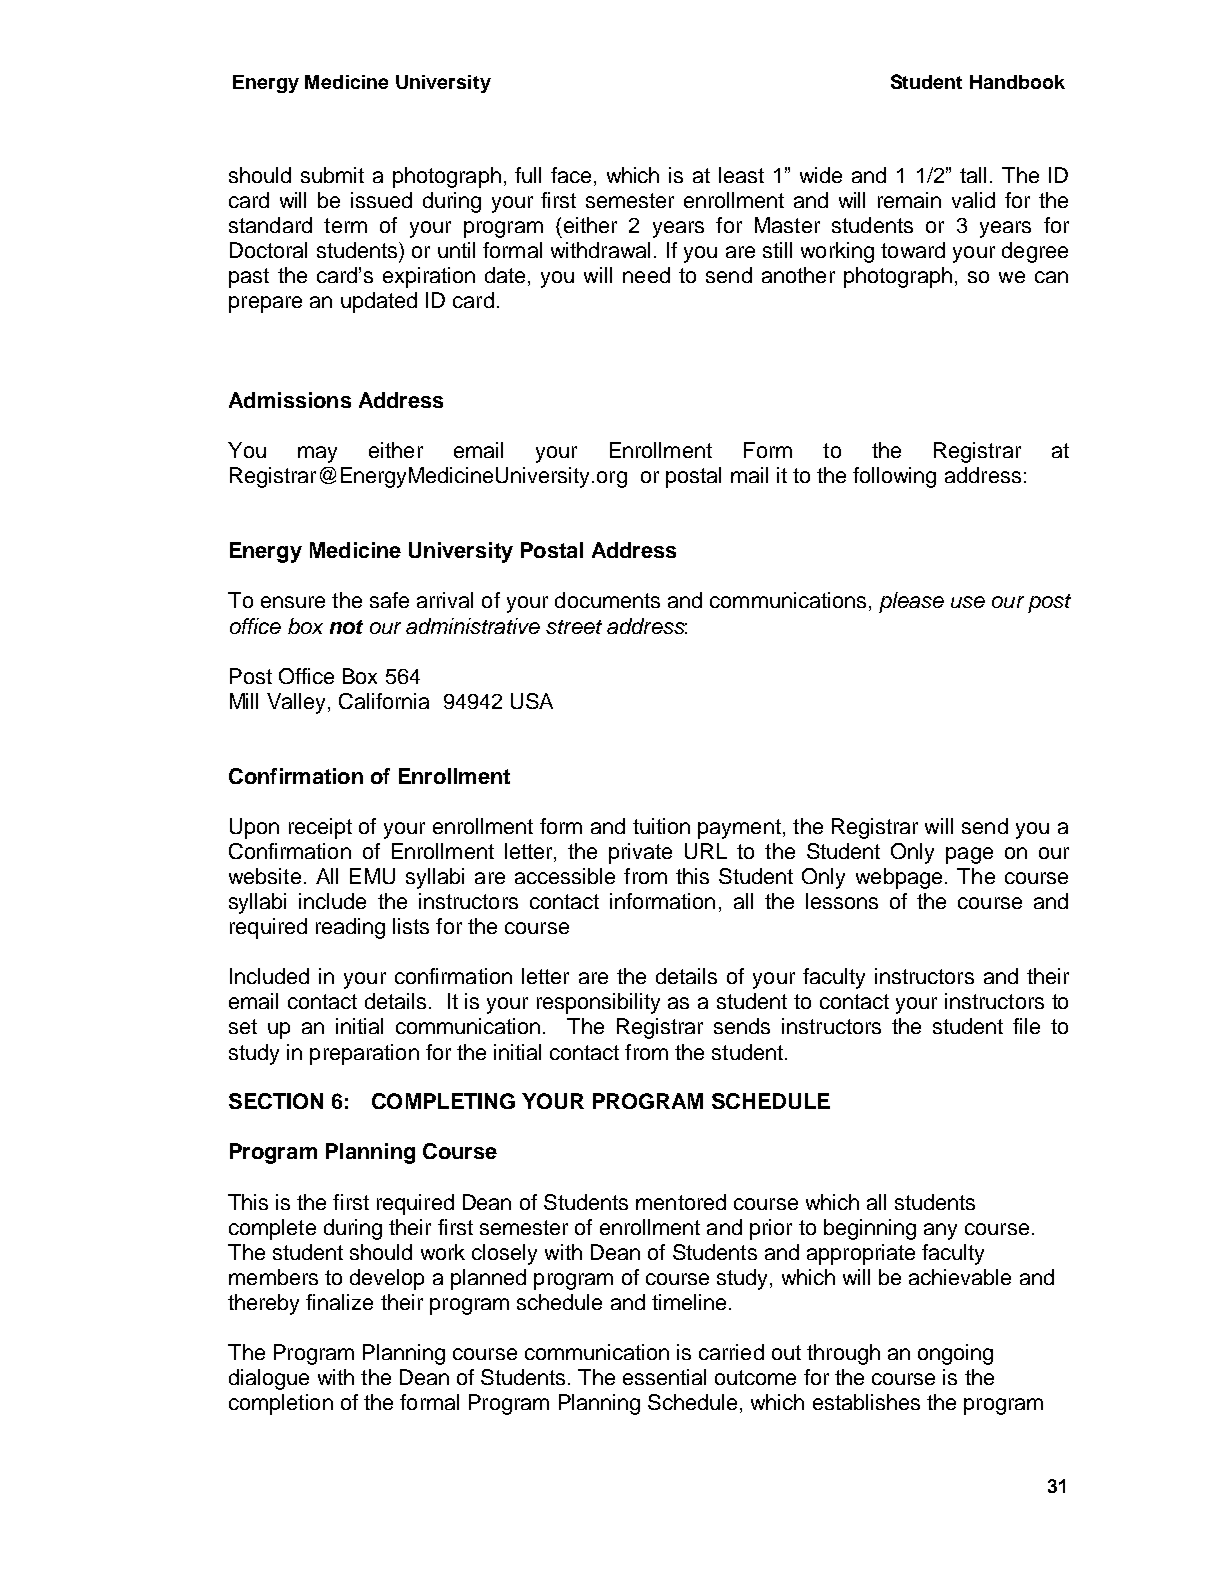 The image size is (1212, 1569). Describe the element at coordinates (332, 175) in the page. I see `submit` at that location.
